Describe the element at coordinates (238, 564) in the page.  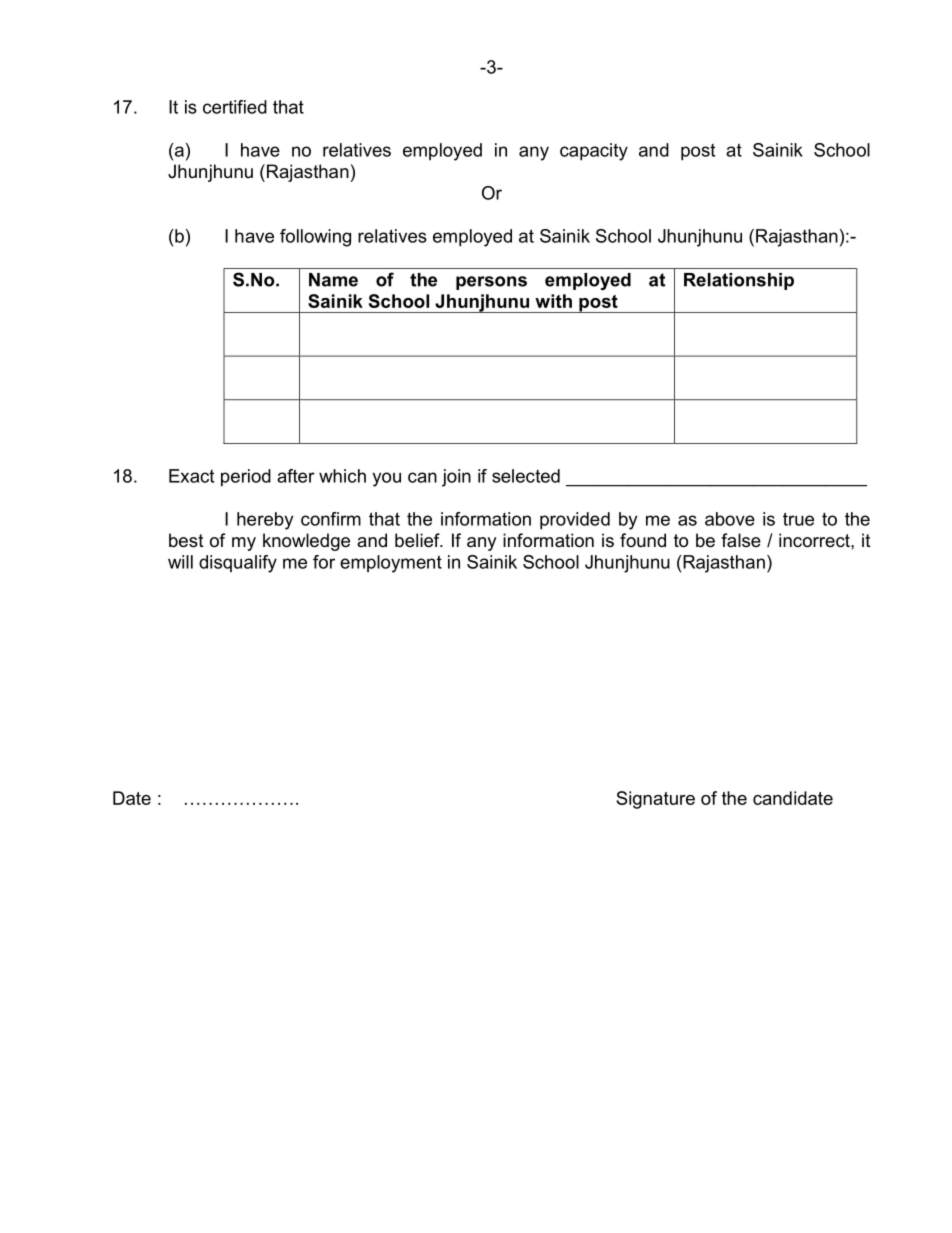
I see `disqualify` at that location.
